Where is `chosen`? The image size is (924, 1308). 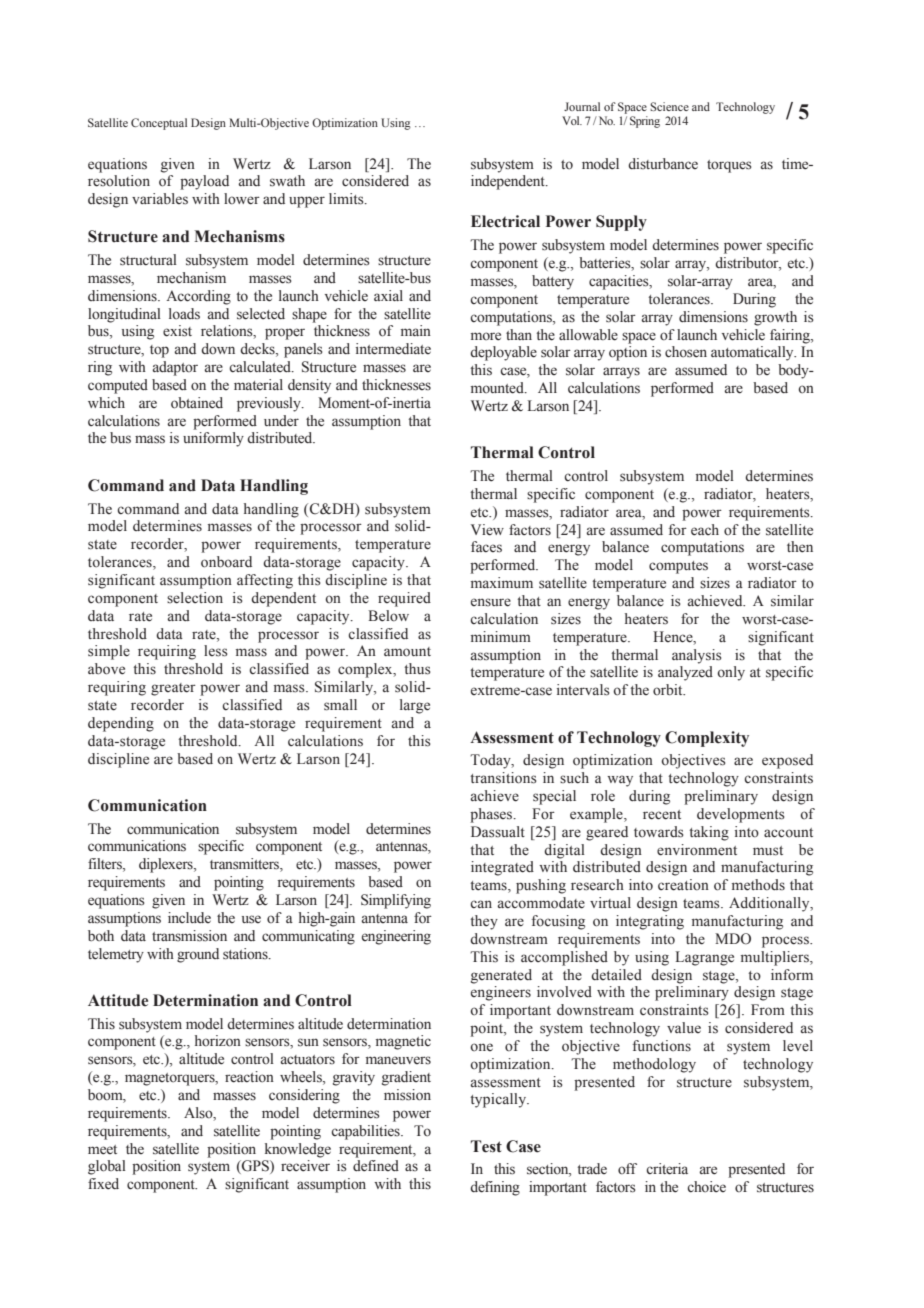 chosen is located at coordinates (686, 352).
